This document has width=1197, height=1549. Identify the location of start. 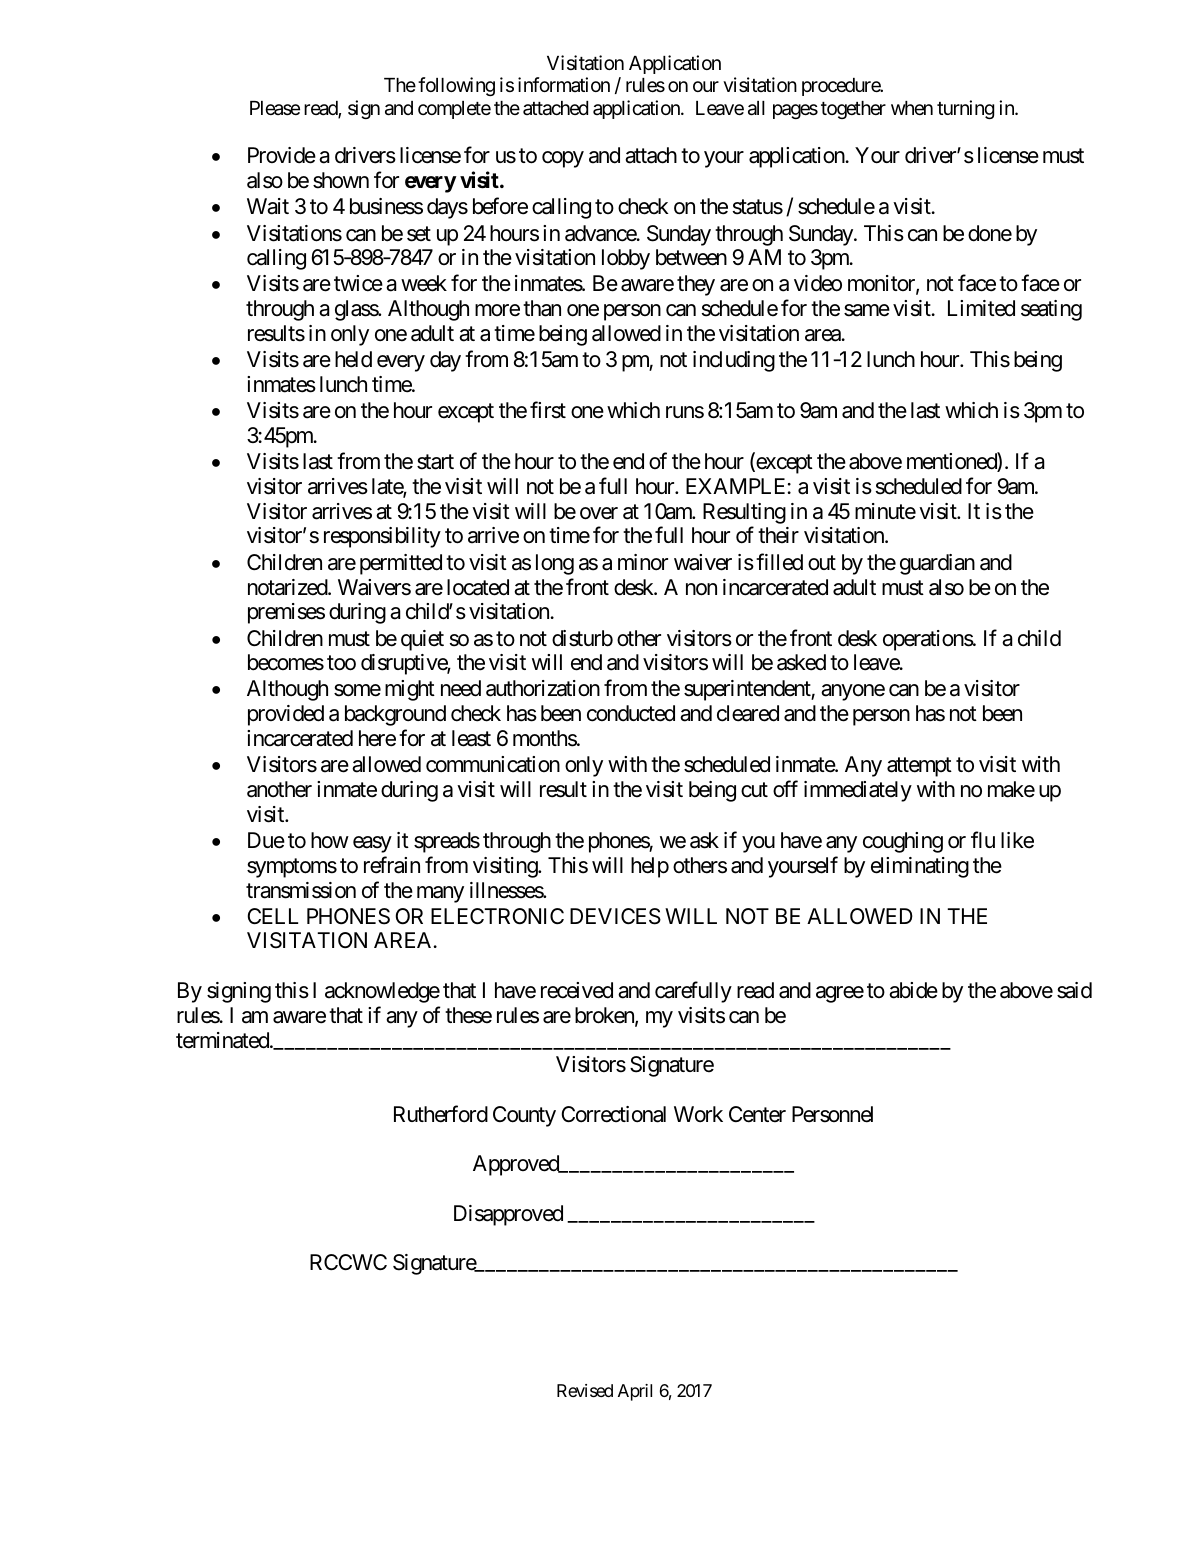
(435, 462).
